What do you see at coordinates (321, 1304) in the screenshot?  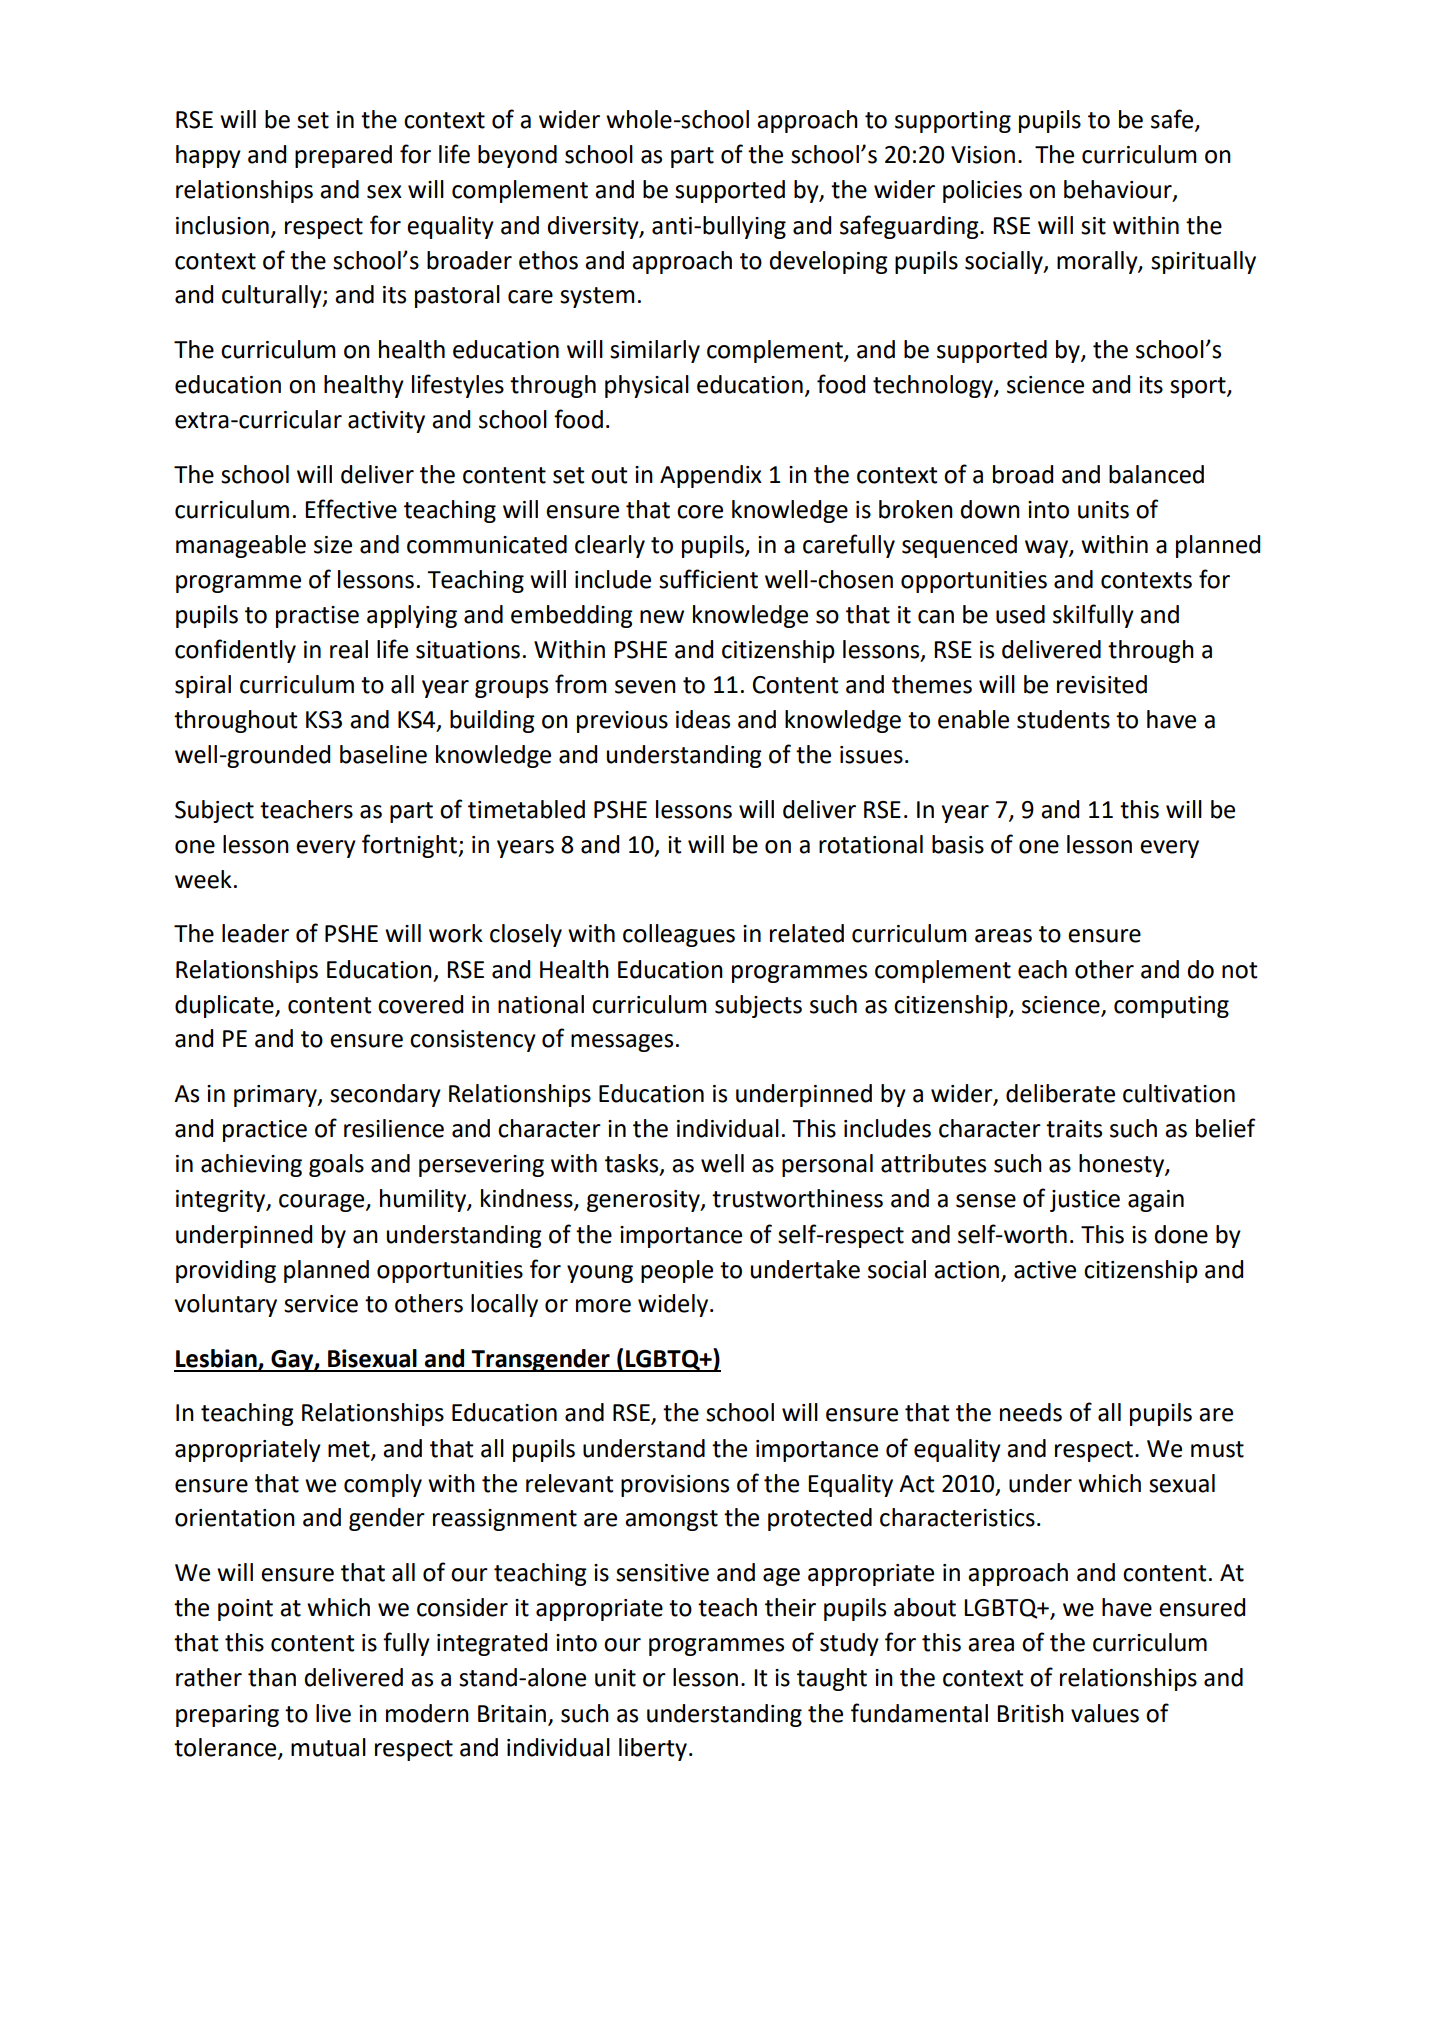 I see `service` at bounding box center [321, 1304].
